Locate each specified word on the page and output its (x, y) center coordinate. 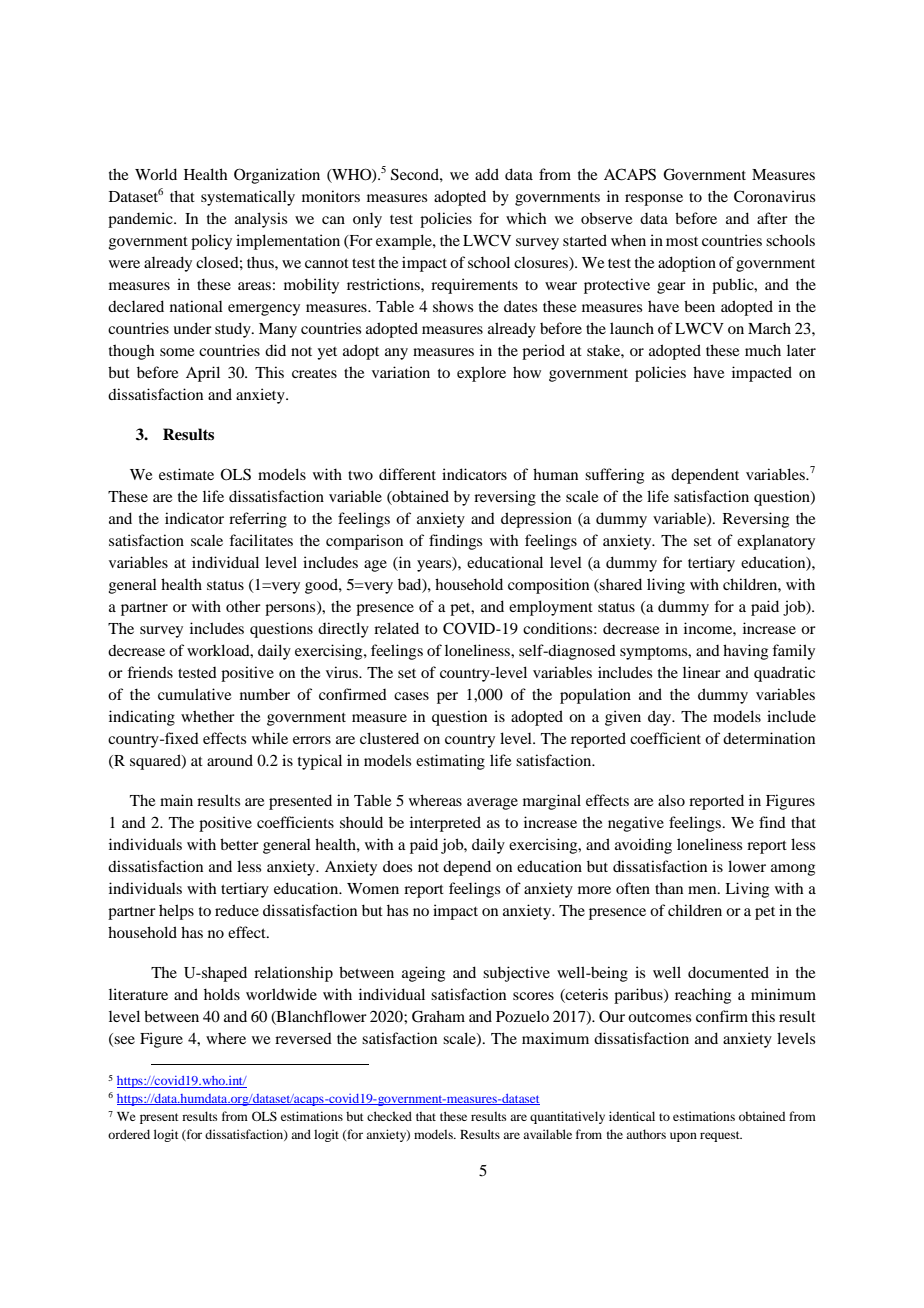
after (772, 218)
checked (389, 1116)
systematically (248, 198)
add (487, 174)
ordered (129, 1134)
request (721, 1136)
